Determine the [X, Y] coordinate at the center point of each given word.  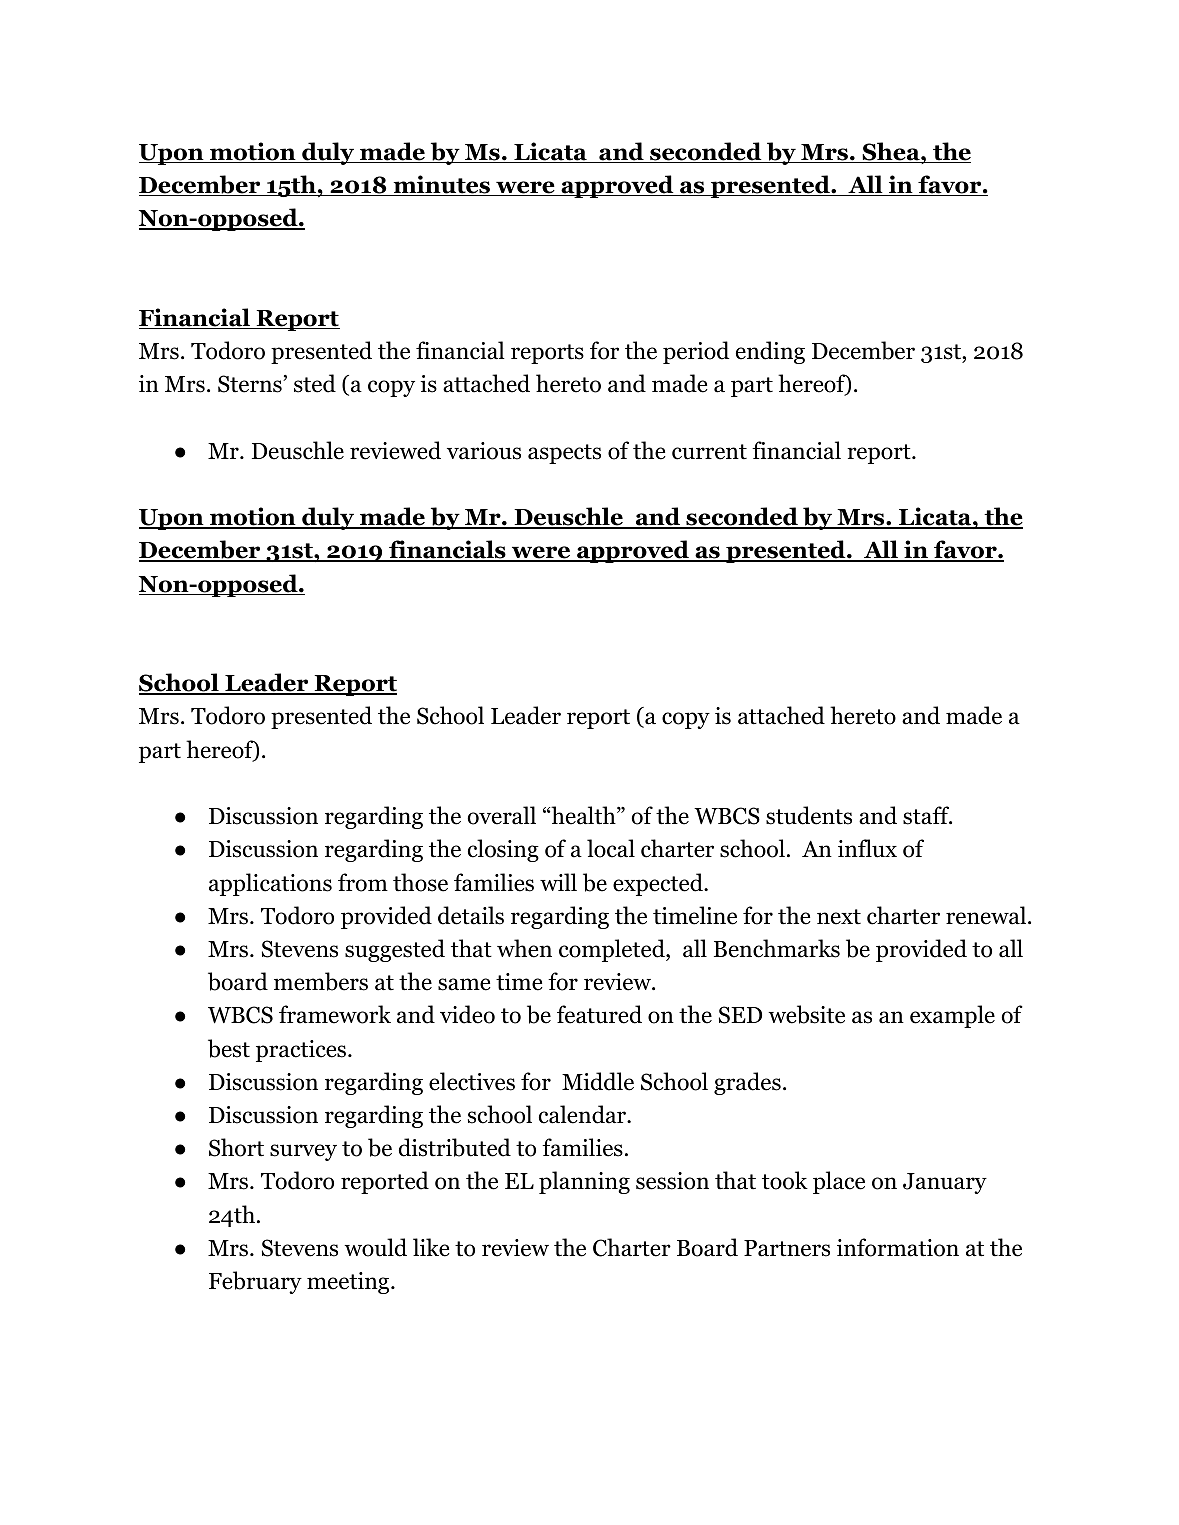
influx [867, 848]
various [484, 451]
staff [927, 815]
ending [770, 352]
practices [301, 1051]
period [696, 352]
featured [599, 1014]
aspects [564, 454]
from [363, 882]
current [709, 452]
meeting [349, 1283]
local [611, 848]
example [952, 1016]
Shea [890, 152]
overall [501, 815]
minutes [441, 185]
